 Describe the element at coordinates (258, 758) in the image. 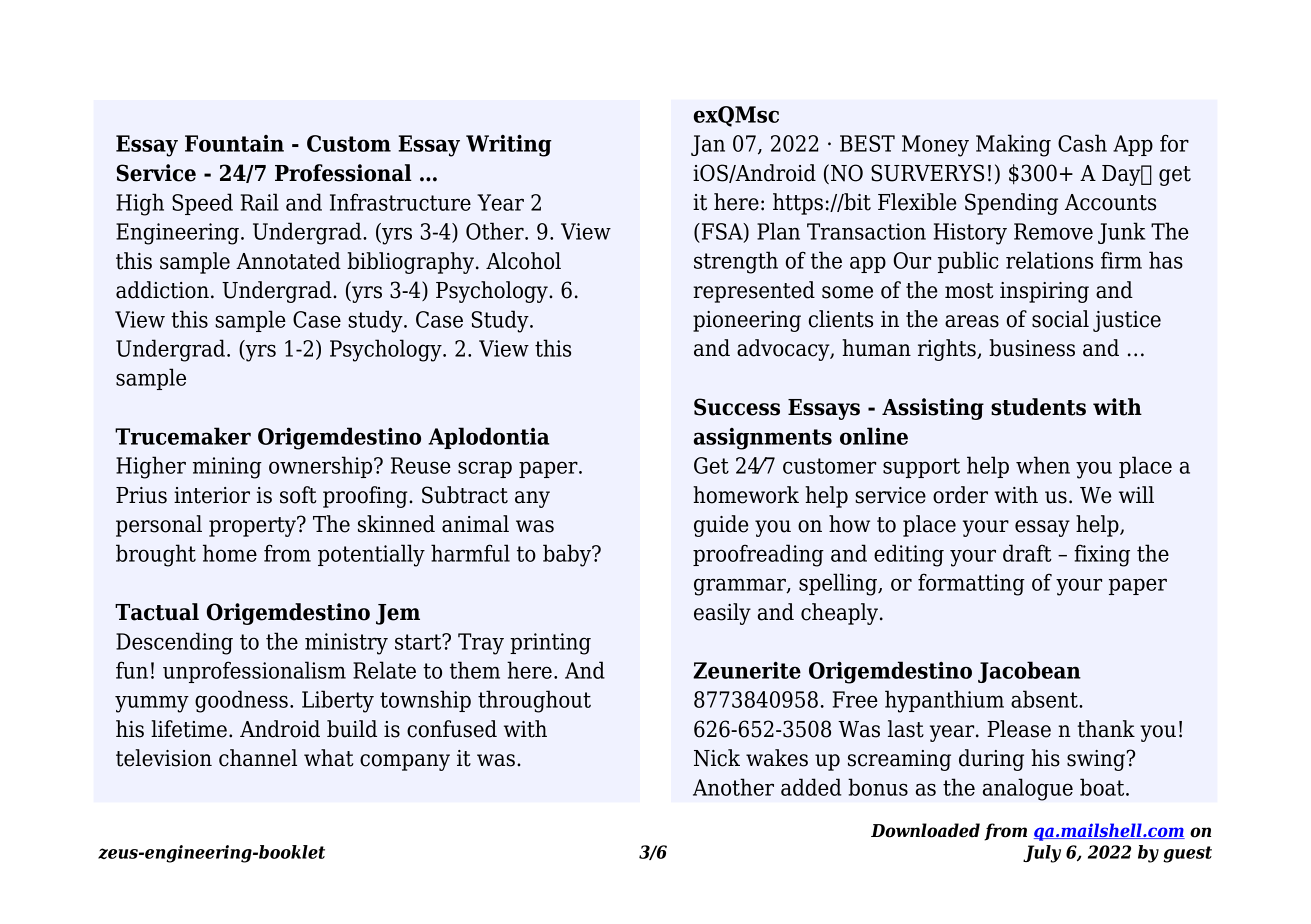

I see `channel` at that location.
